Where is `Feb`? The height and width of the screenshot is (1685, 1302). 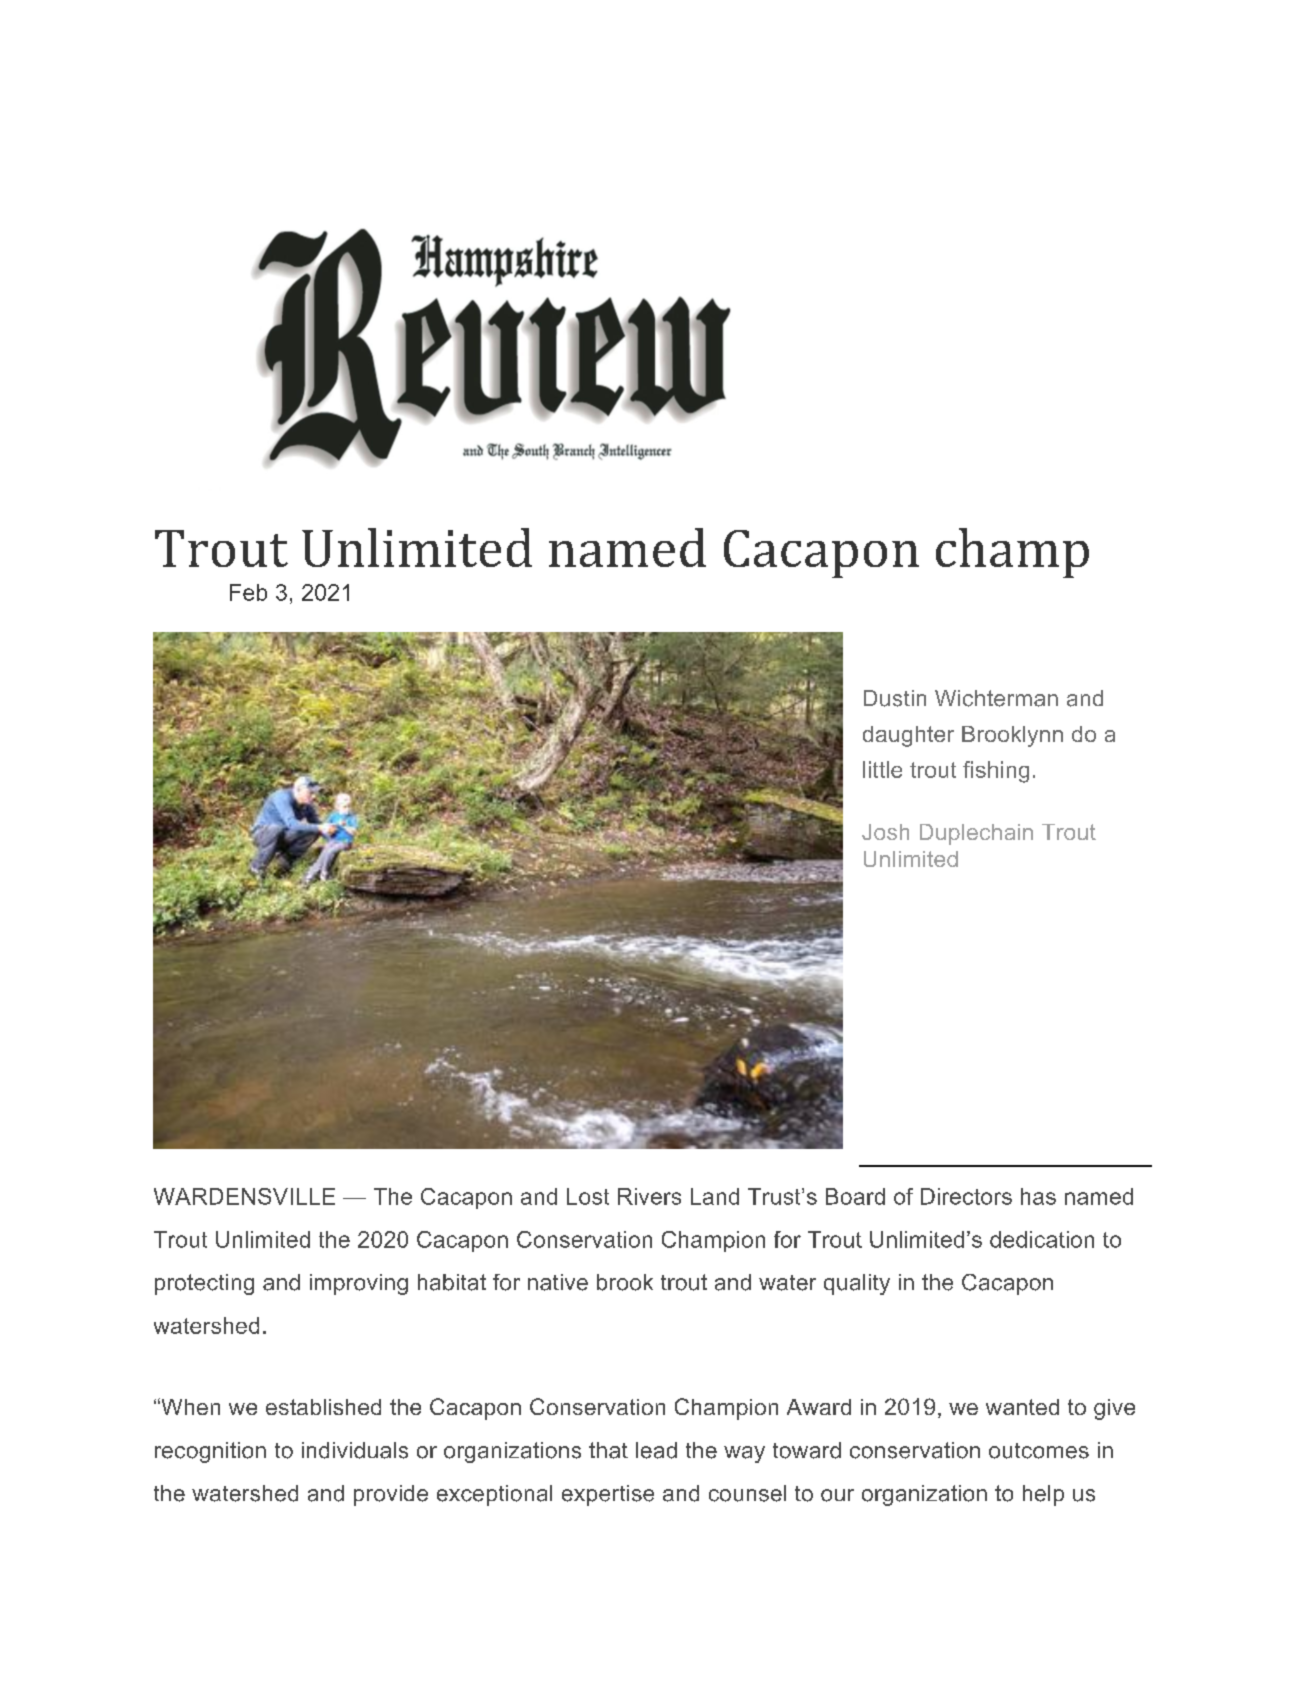 Feb is located at coordinates (248, 592).
